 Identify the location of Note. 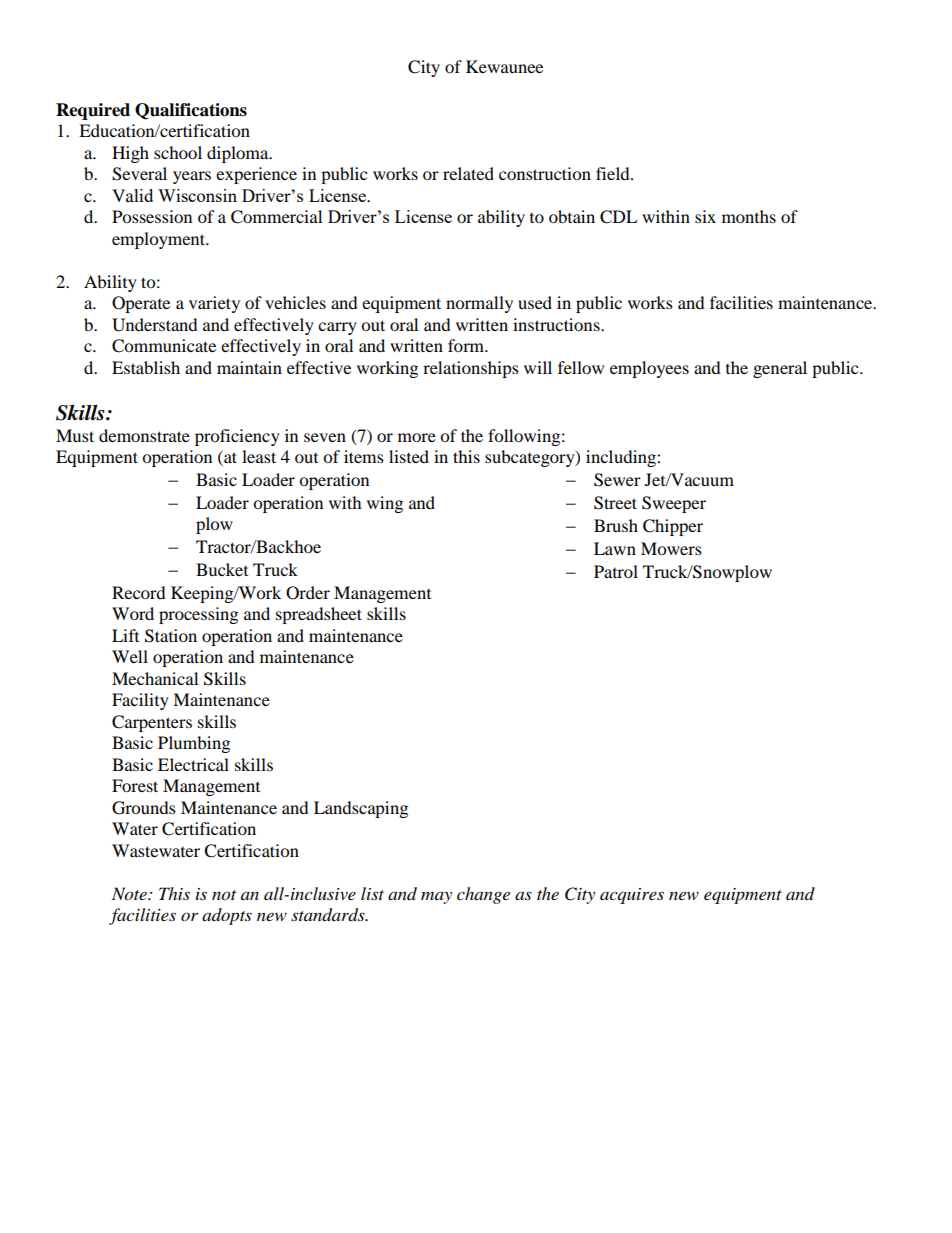
(130, 894).
